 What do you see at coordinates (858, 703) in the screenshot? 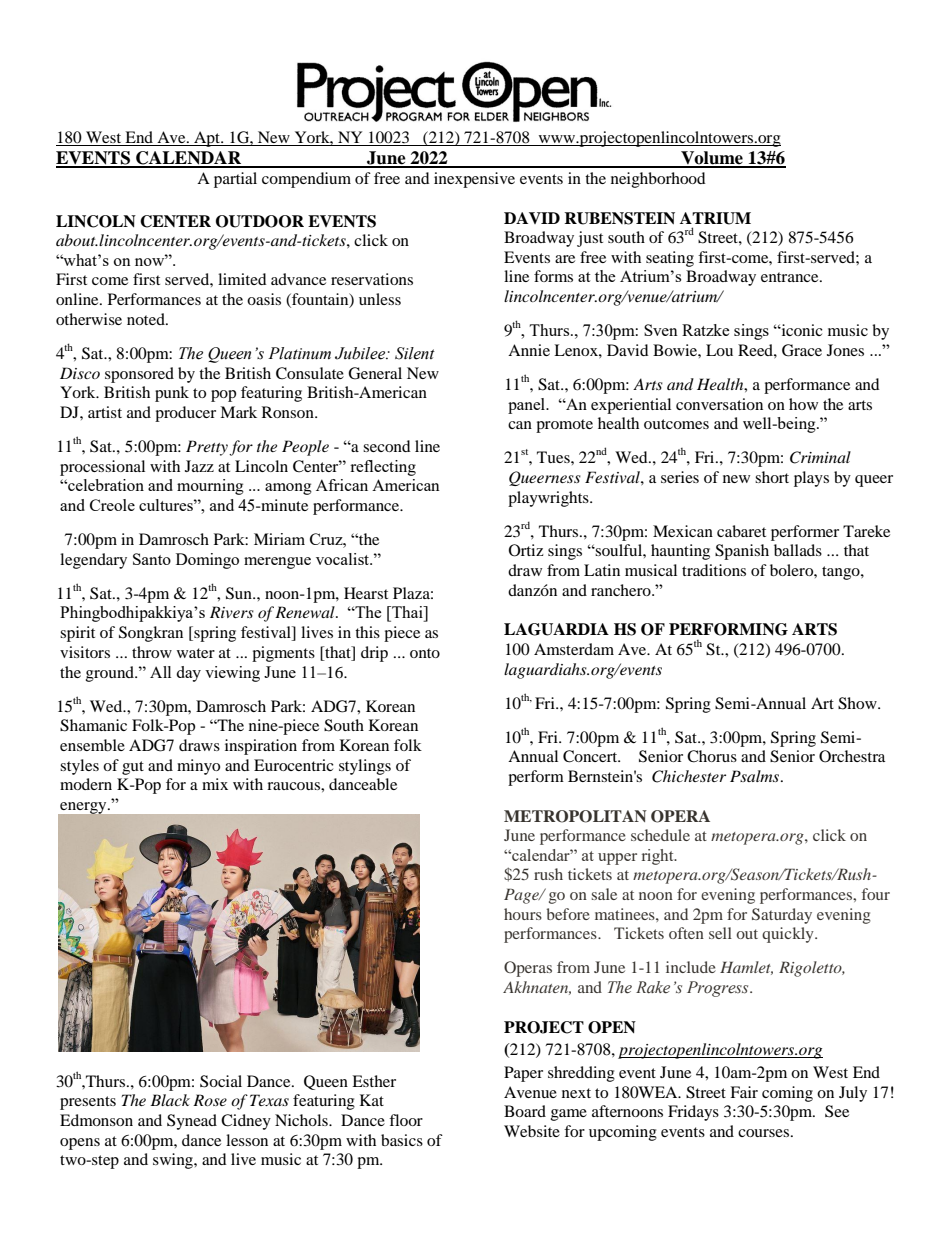
I see `Show` at bounding box center [858, 703].
